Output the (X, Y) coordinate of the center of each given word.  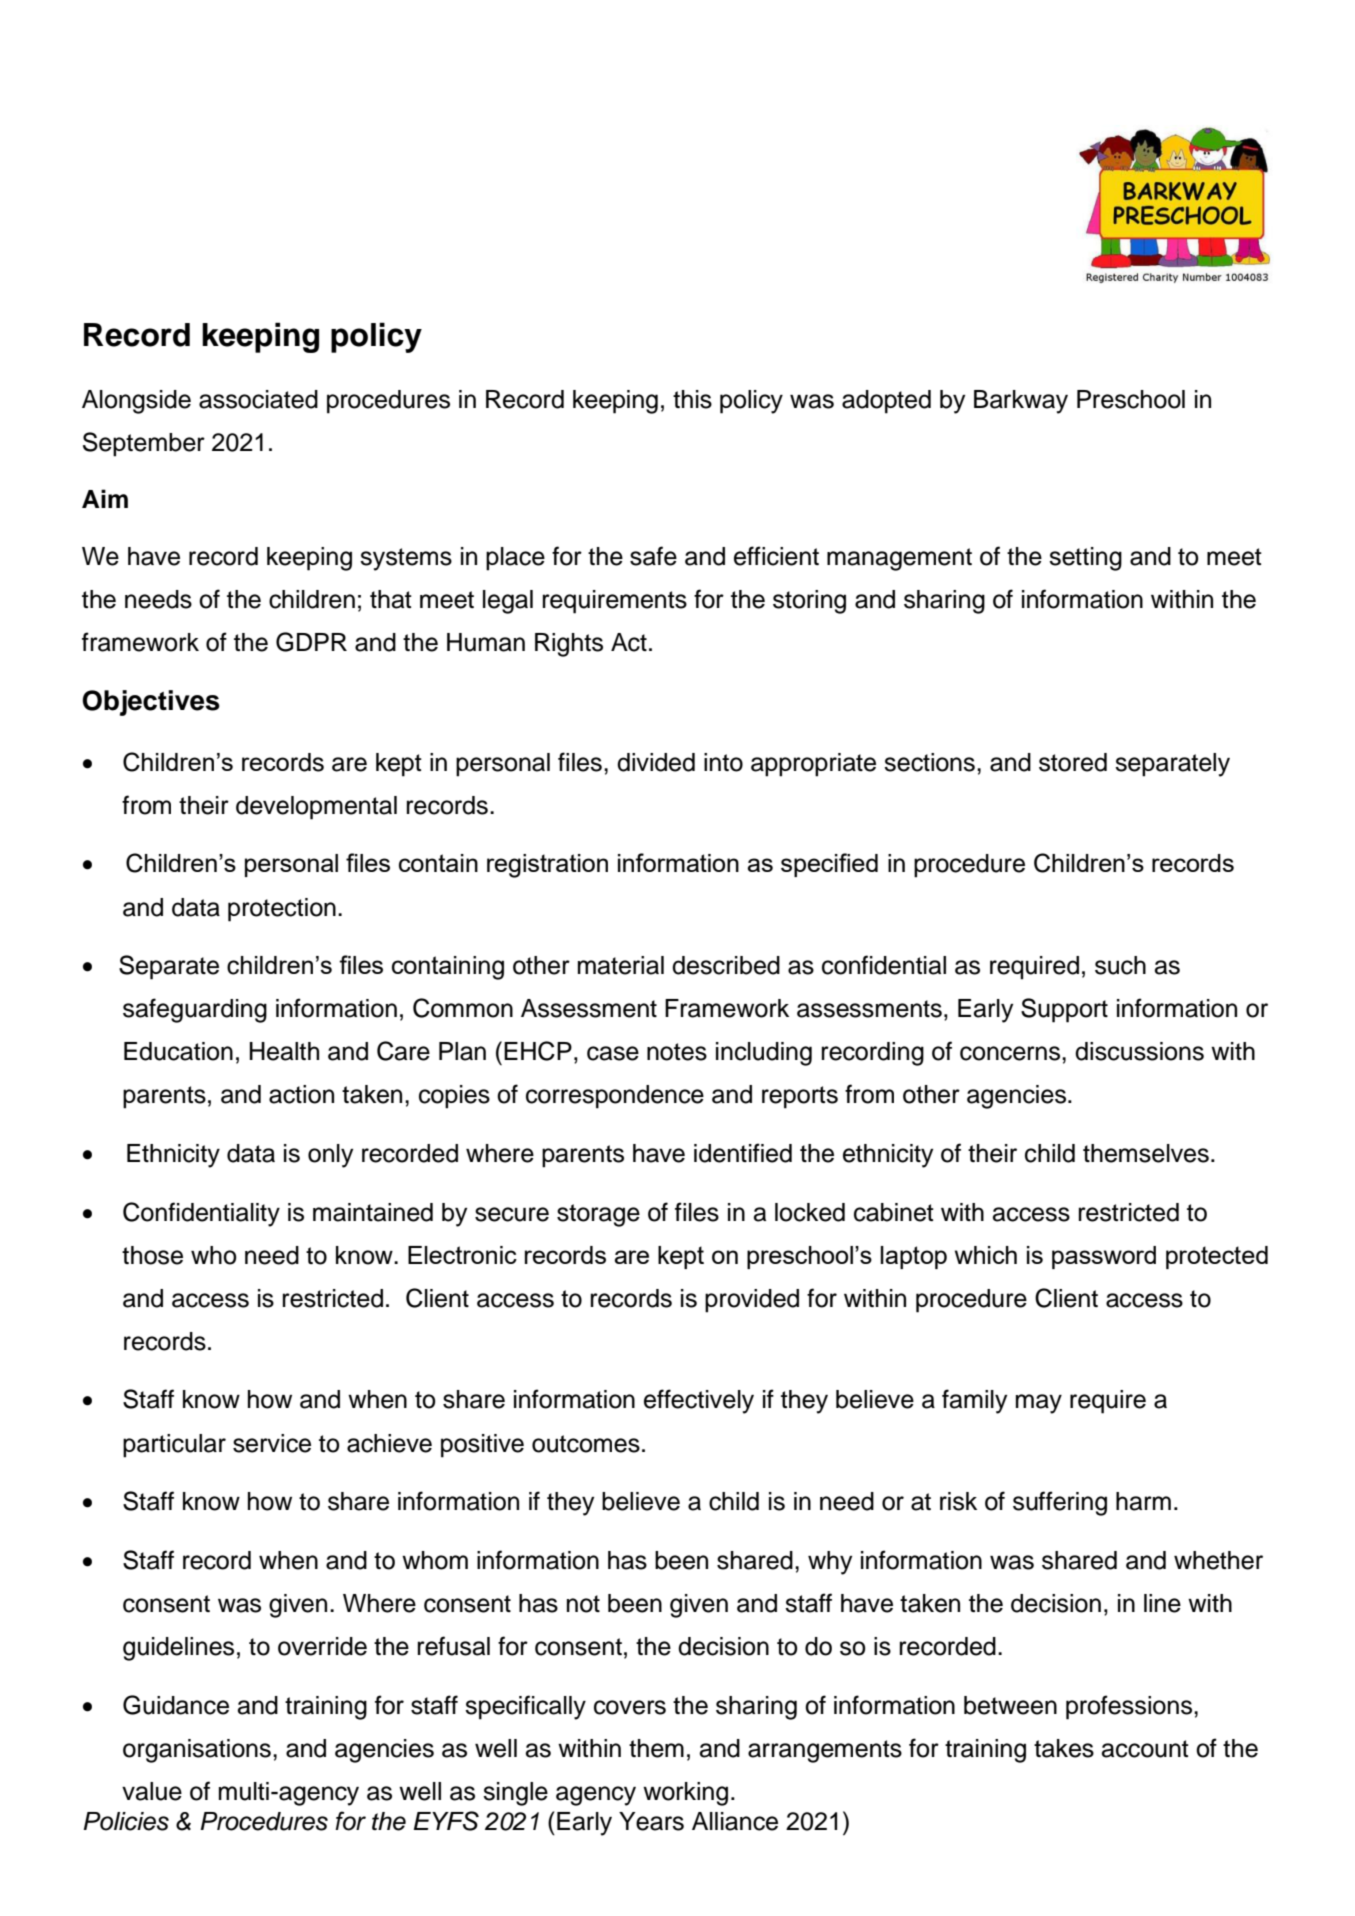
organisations (197, 1751)
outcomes (586, 1444)
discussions (1139, 1051)
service (272, 1443)
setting (1085, 559)
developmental (316, 808)
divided (656, 762)
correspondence (615, 1097)
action (301, 1094)
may (1039, 1404)
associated (258, 399)
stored (1073, 762)
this (692, 399)
